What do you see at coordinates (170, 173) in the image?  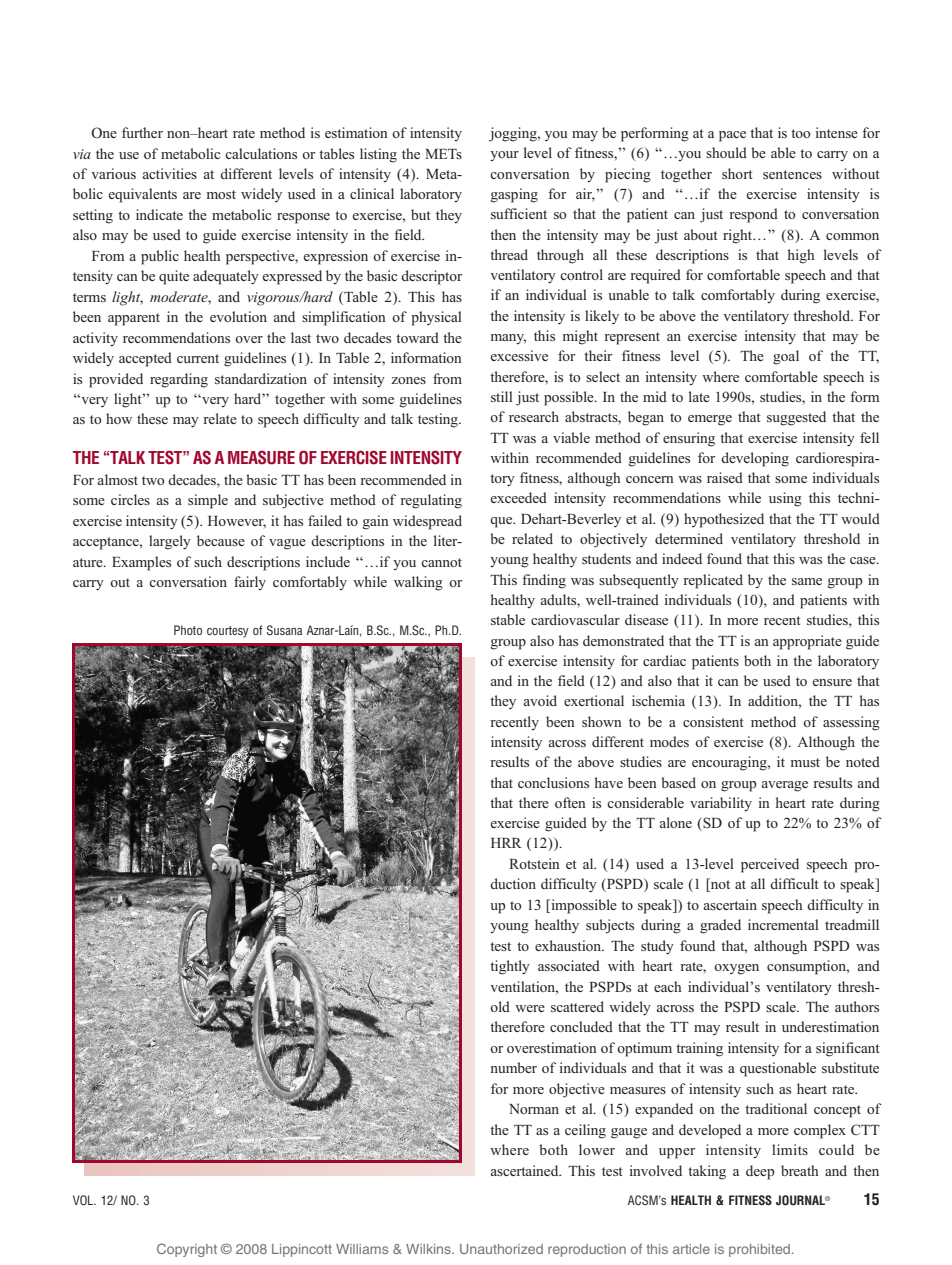 I see `activities` at bounding box center [170, 173].
